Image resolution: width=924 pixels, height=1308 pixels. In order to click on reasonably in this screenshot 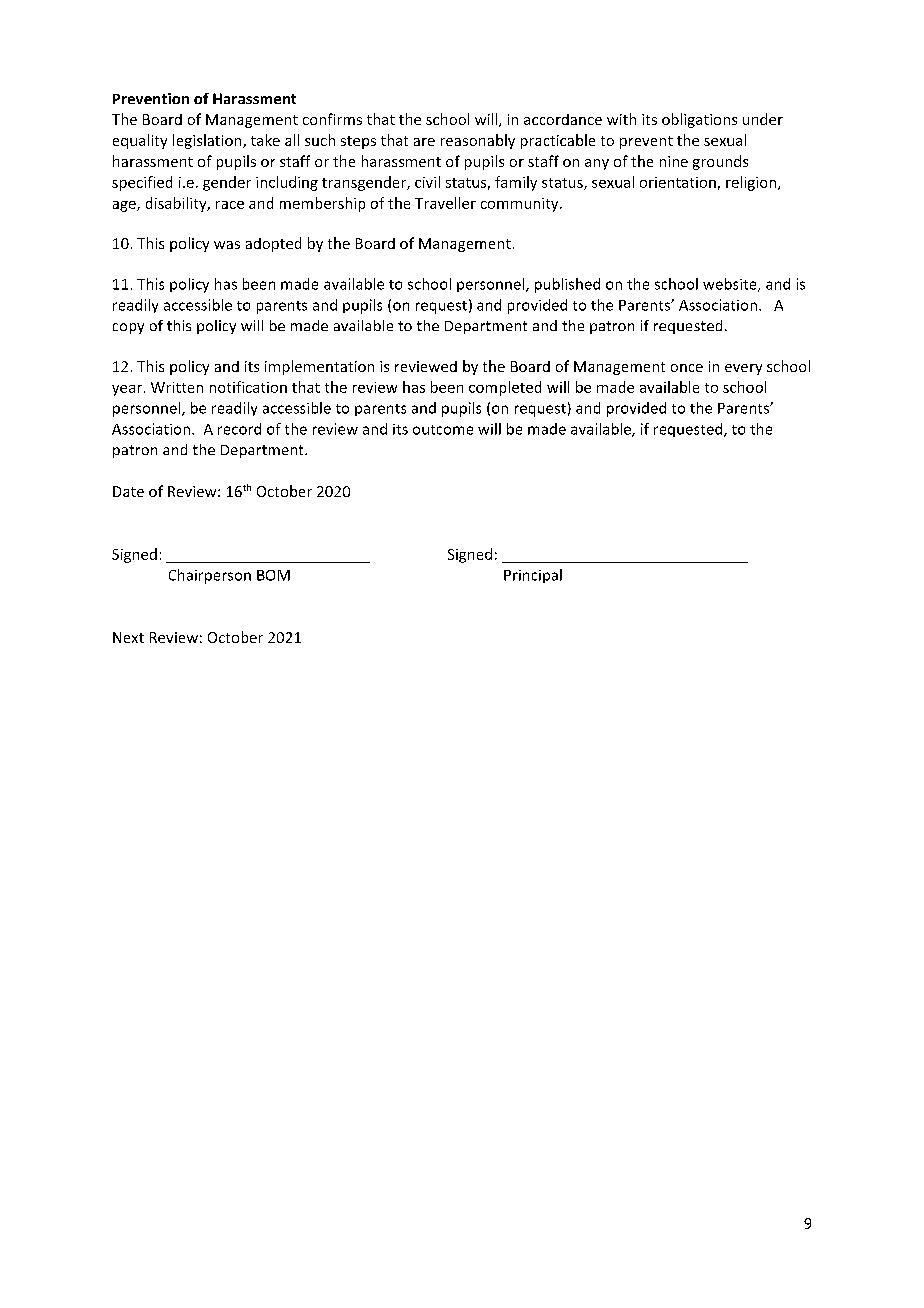, I will do `click(478, 141)`.
